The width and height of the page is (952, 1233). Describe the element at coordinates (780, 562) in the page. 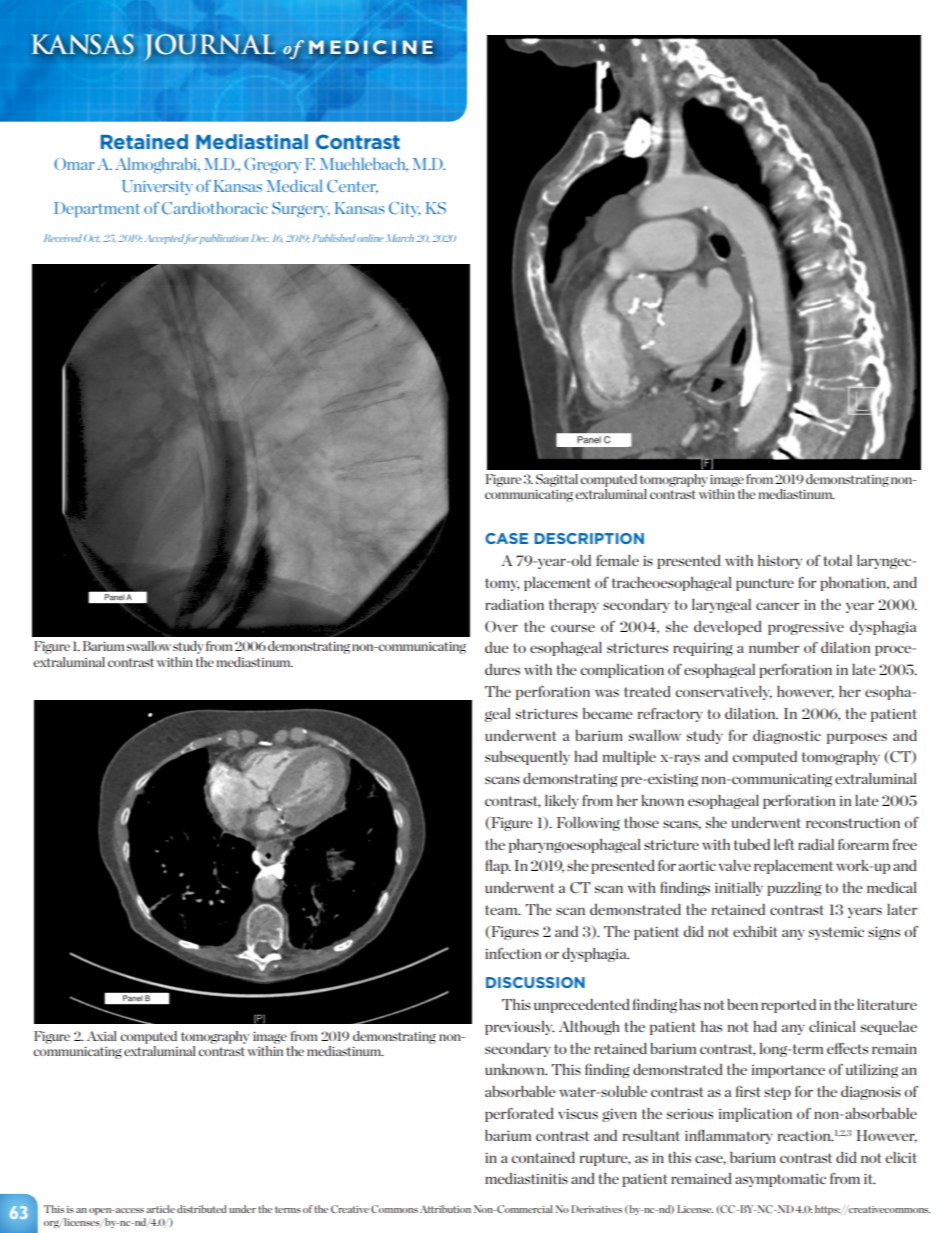

I see `history` at that location.
